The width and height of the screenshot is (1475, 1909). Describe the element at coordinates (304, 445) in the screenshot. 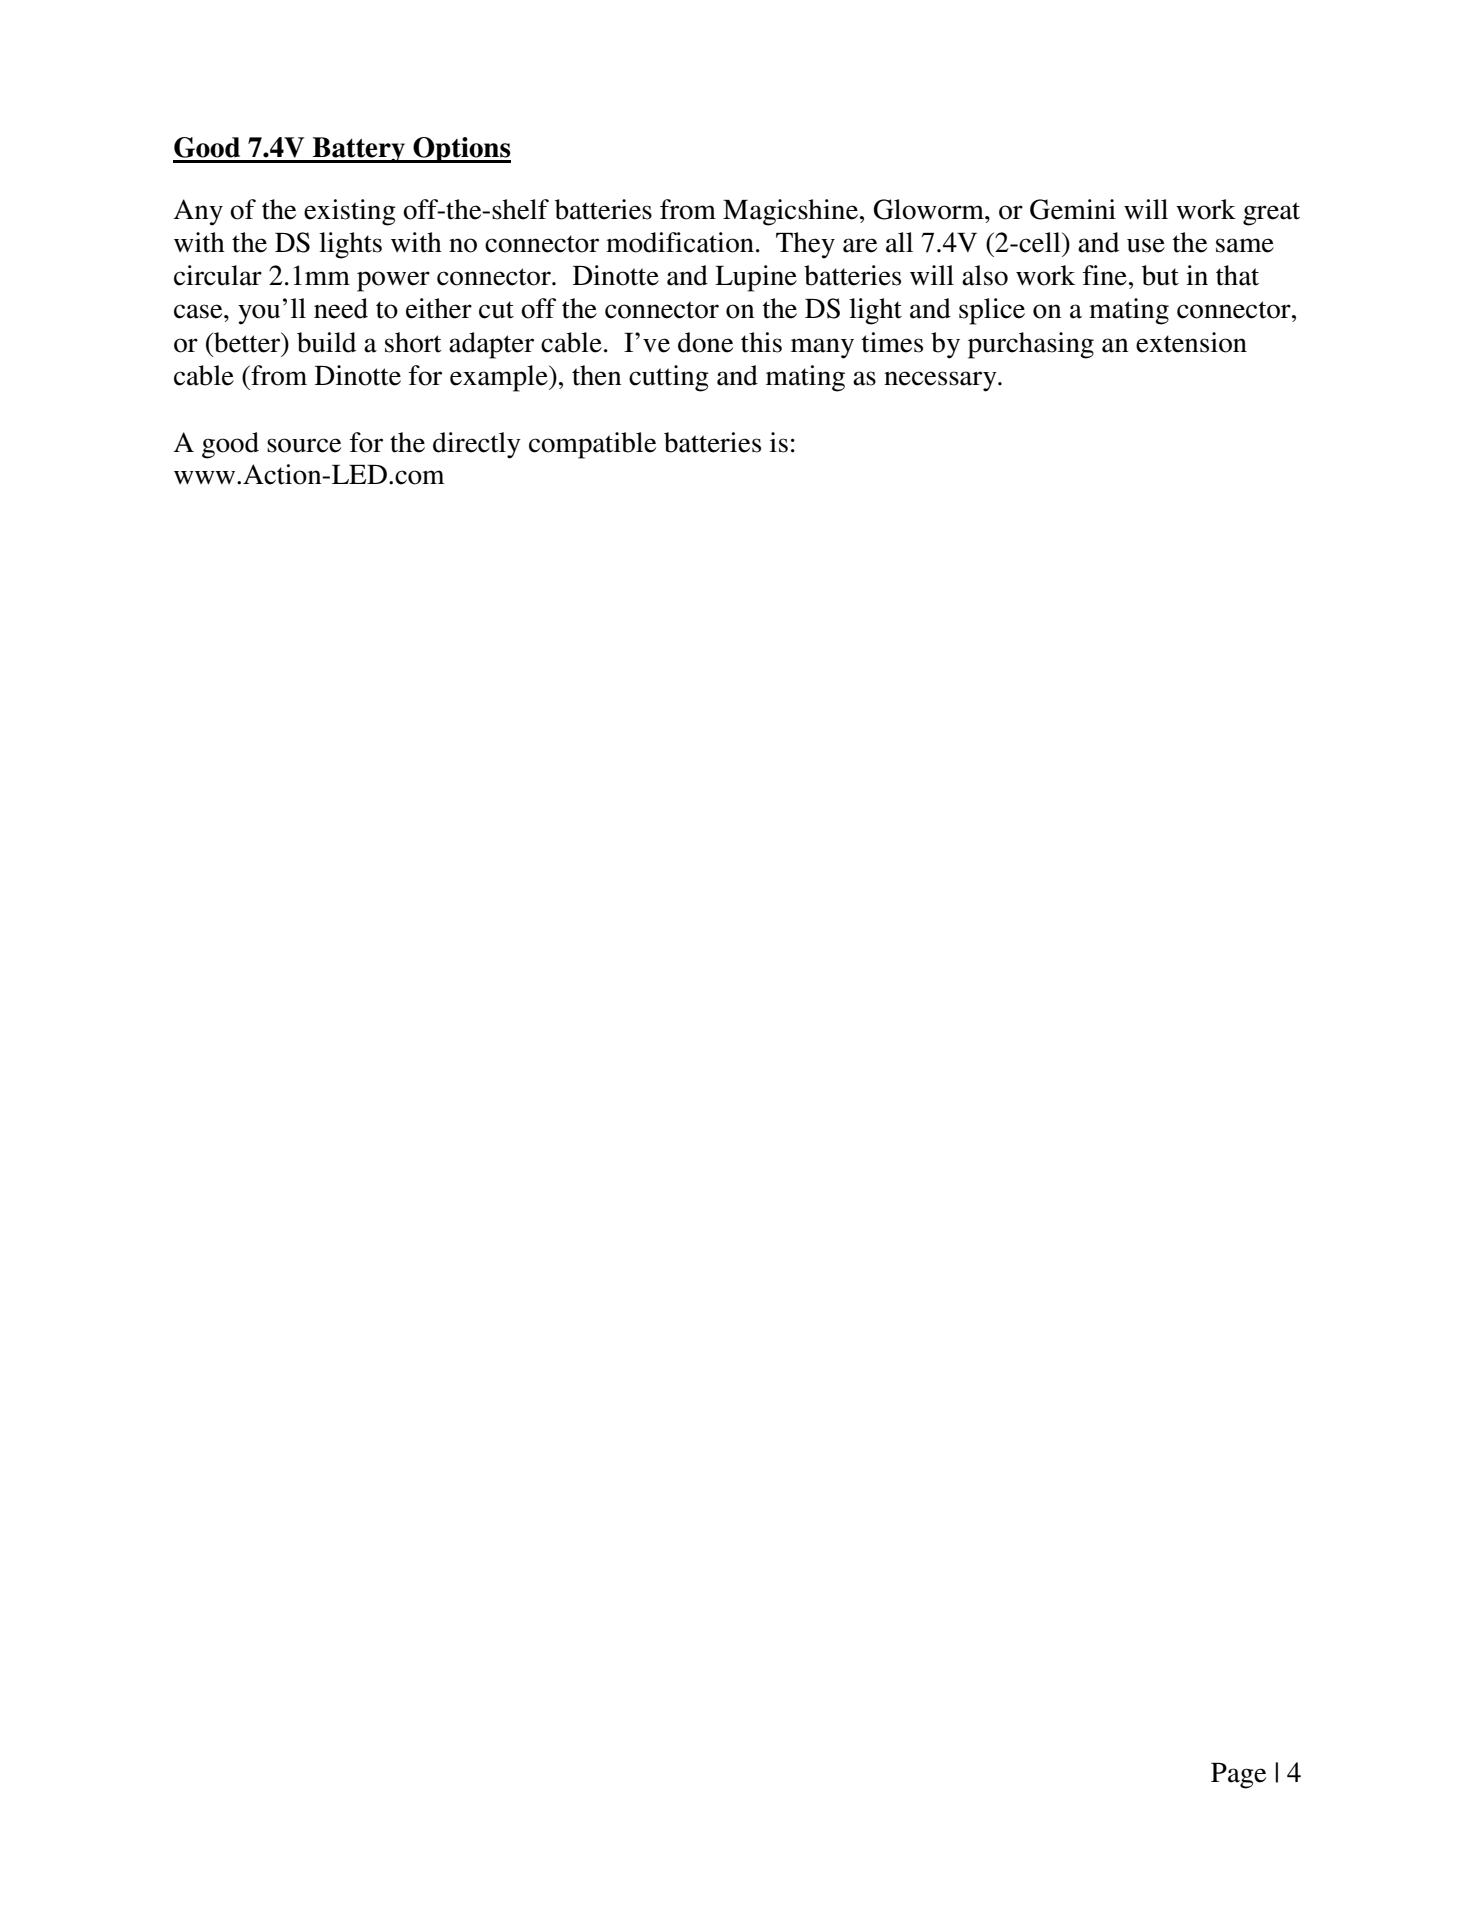

I see `source` at that location.
